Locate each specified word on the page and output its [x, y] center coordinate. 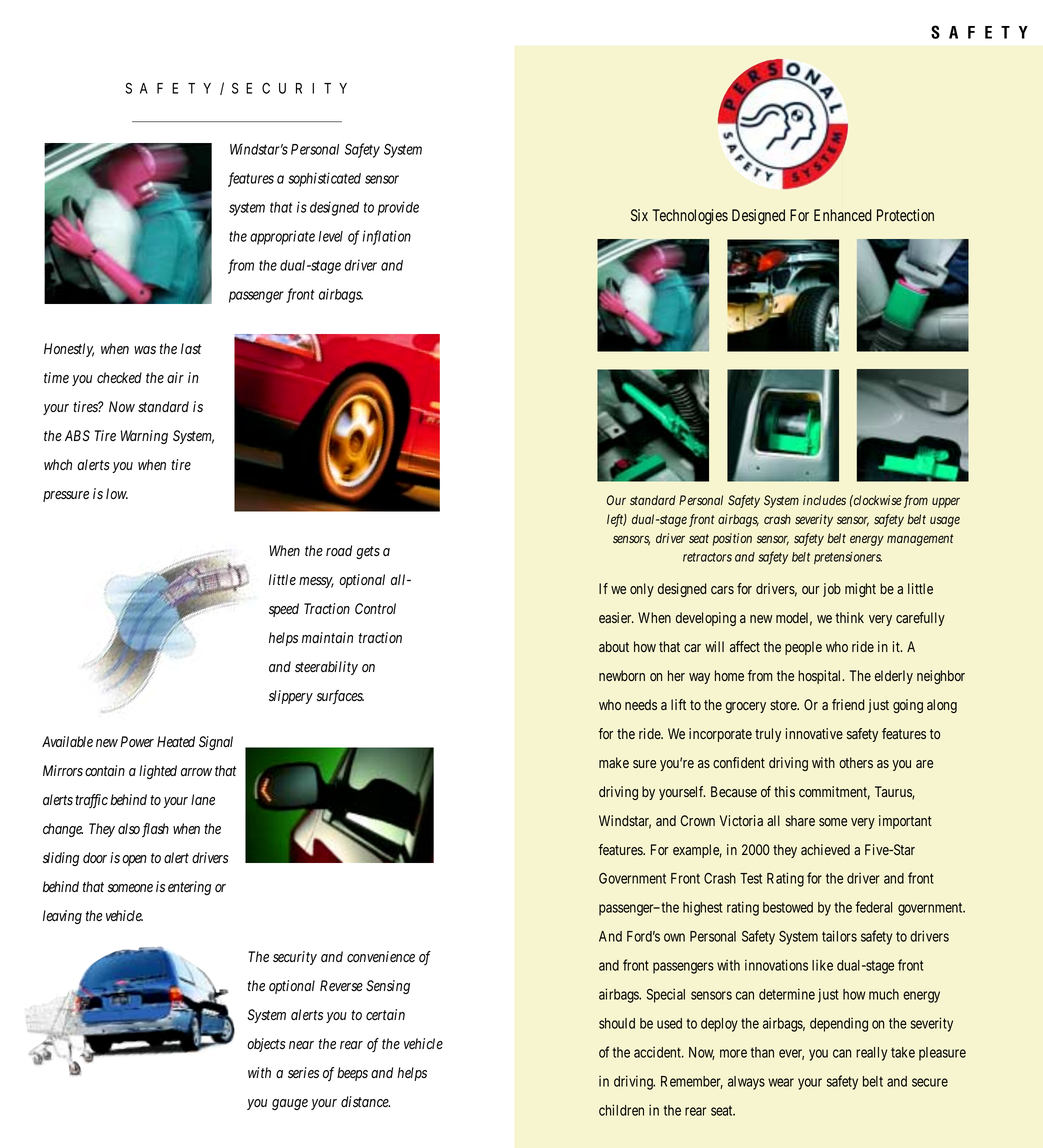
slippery [291, 697]
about [614, 646]
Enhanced [843, 215]
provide [398, 208]
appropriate [282, 237]
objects [266, 1045]
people [803, 648]
